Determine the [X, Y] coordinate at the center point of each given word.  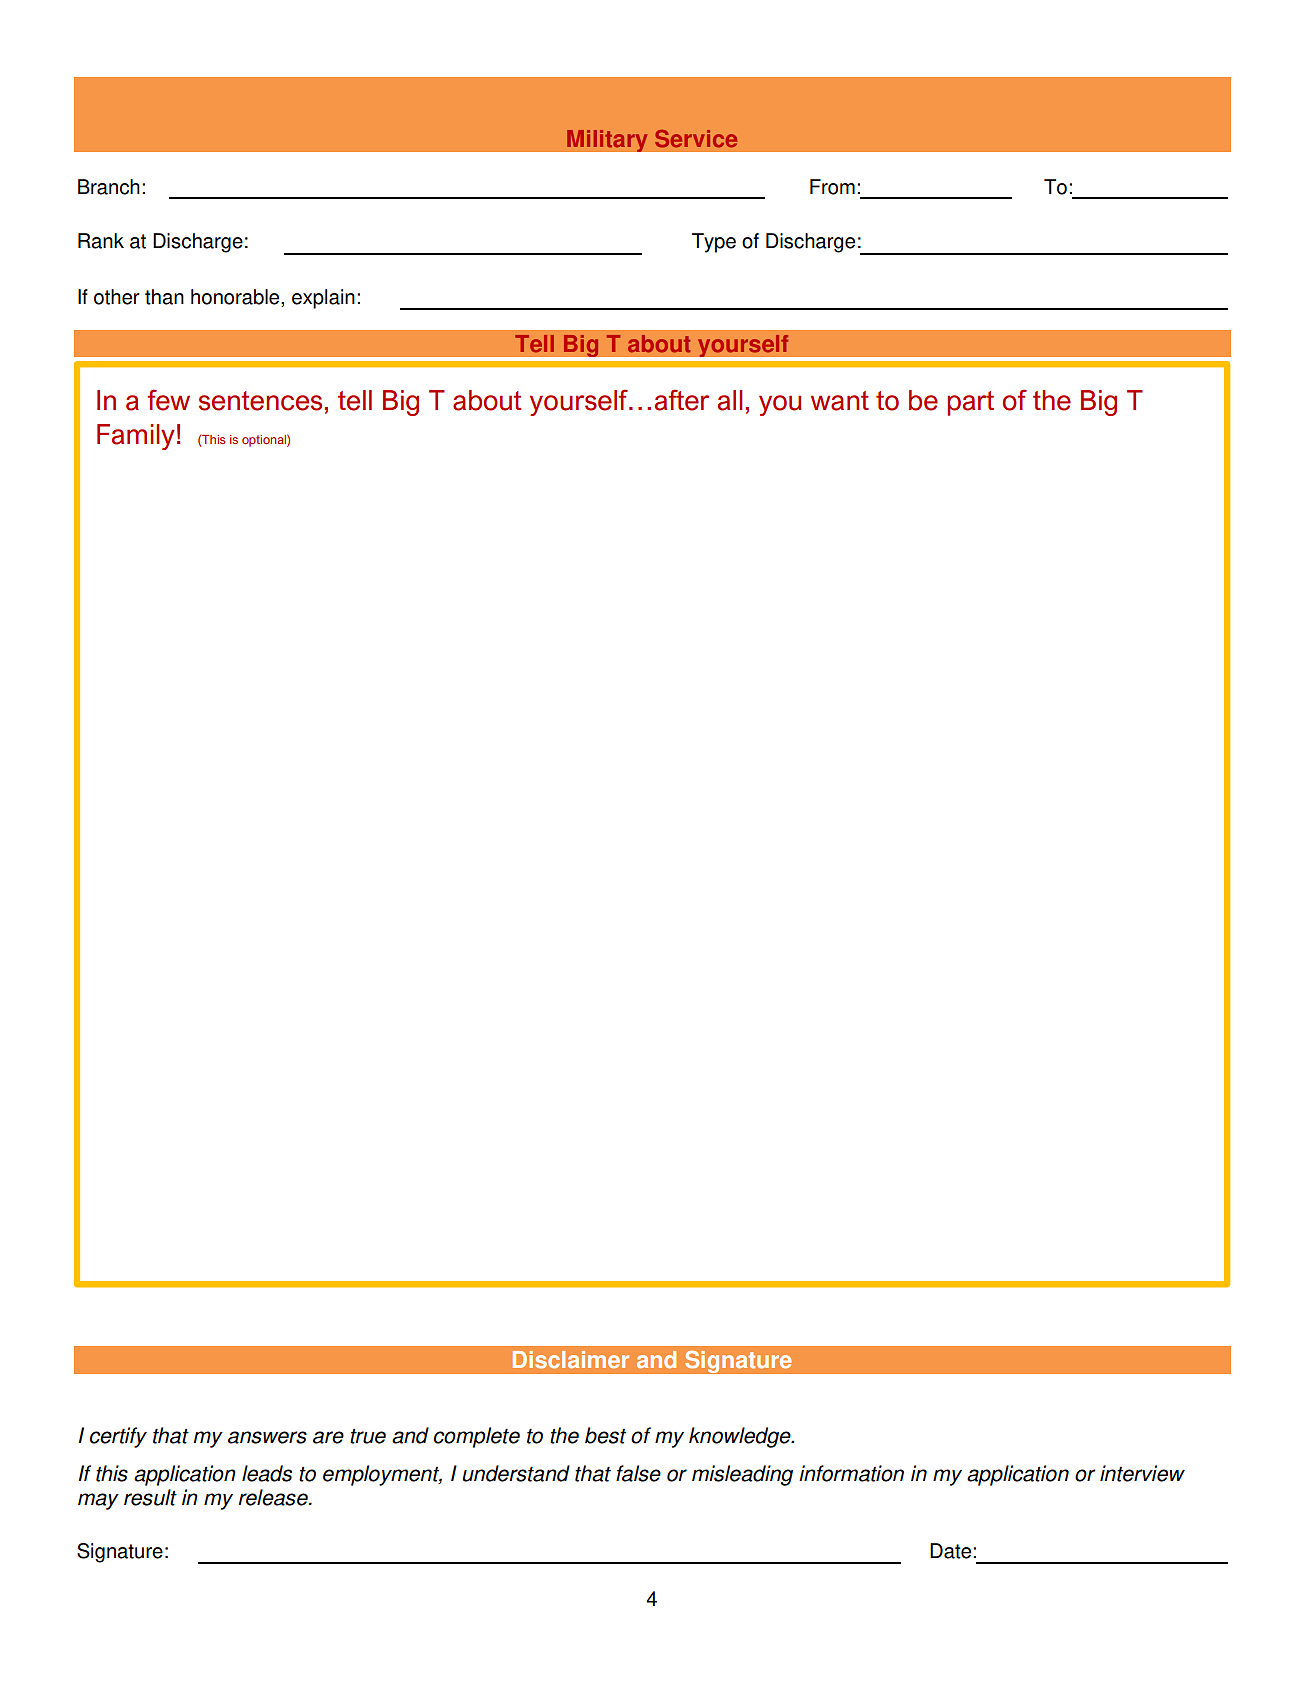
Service [696, 139]
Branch [109, 187]
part [970, 403]
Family [136, 437]
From [832, 187]
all [730, 400]
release [274, 1497]
